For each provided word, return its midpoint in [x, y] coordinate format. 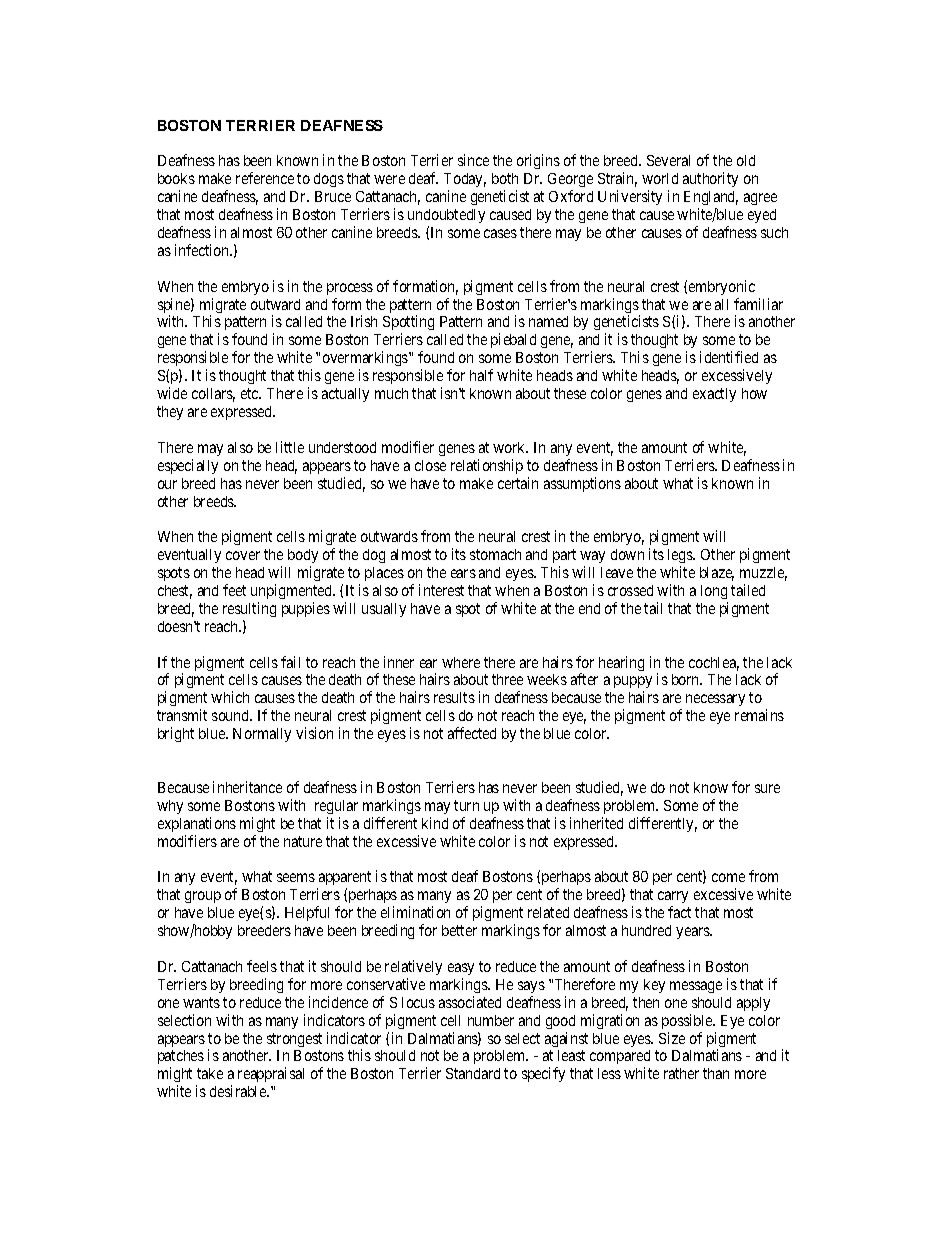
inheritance [247, 787]
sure [767, 788]
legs [681, 558]
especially [188, 466]
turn [466, 805]
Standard [473, 1073]
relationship [487, 466]
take [210, 1073]
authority [710, 179]
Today [465, 182]
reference [265, 178]
